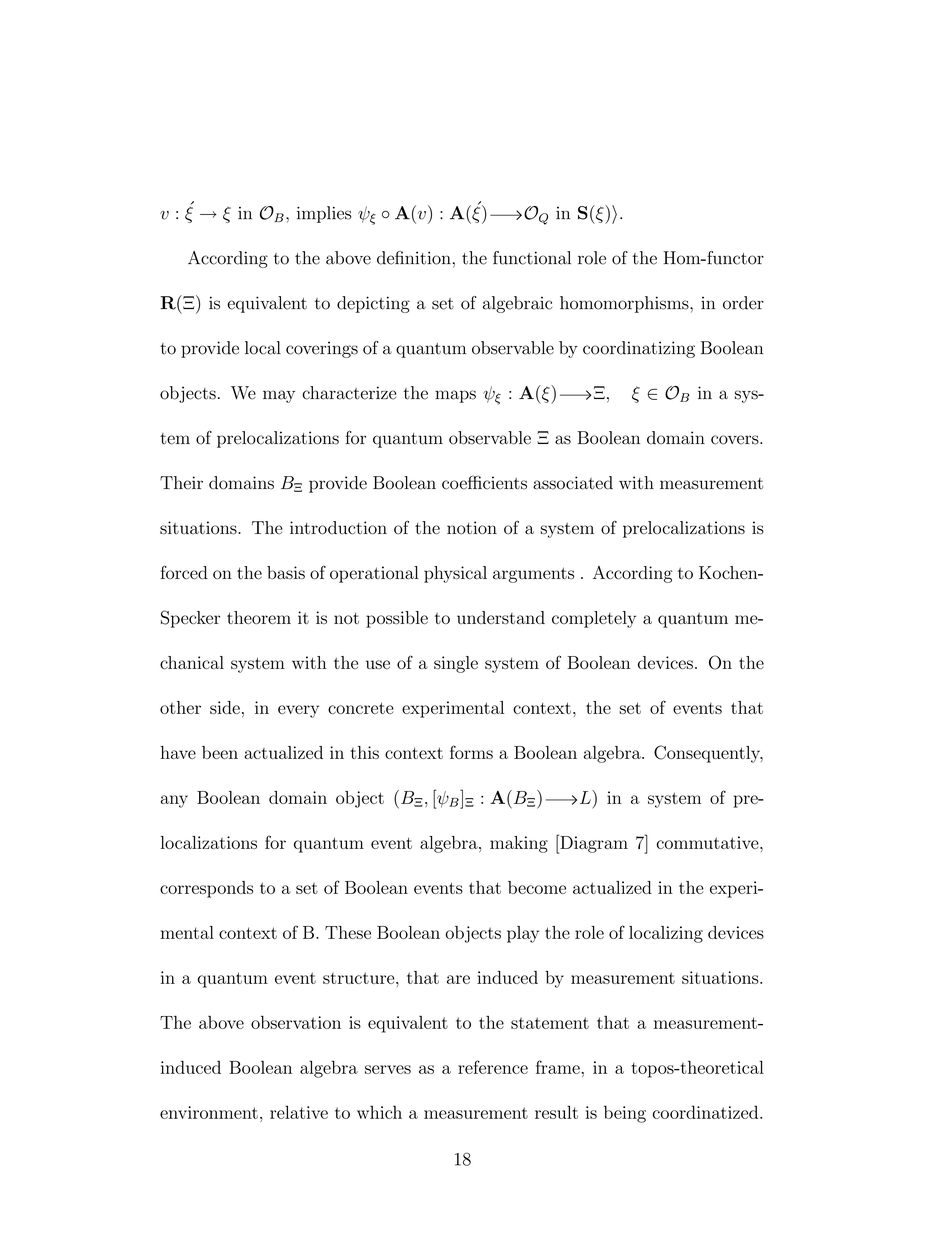 The image size is (952, 1233). I want to click on single, so click(456, 664).
